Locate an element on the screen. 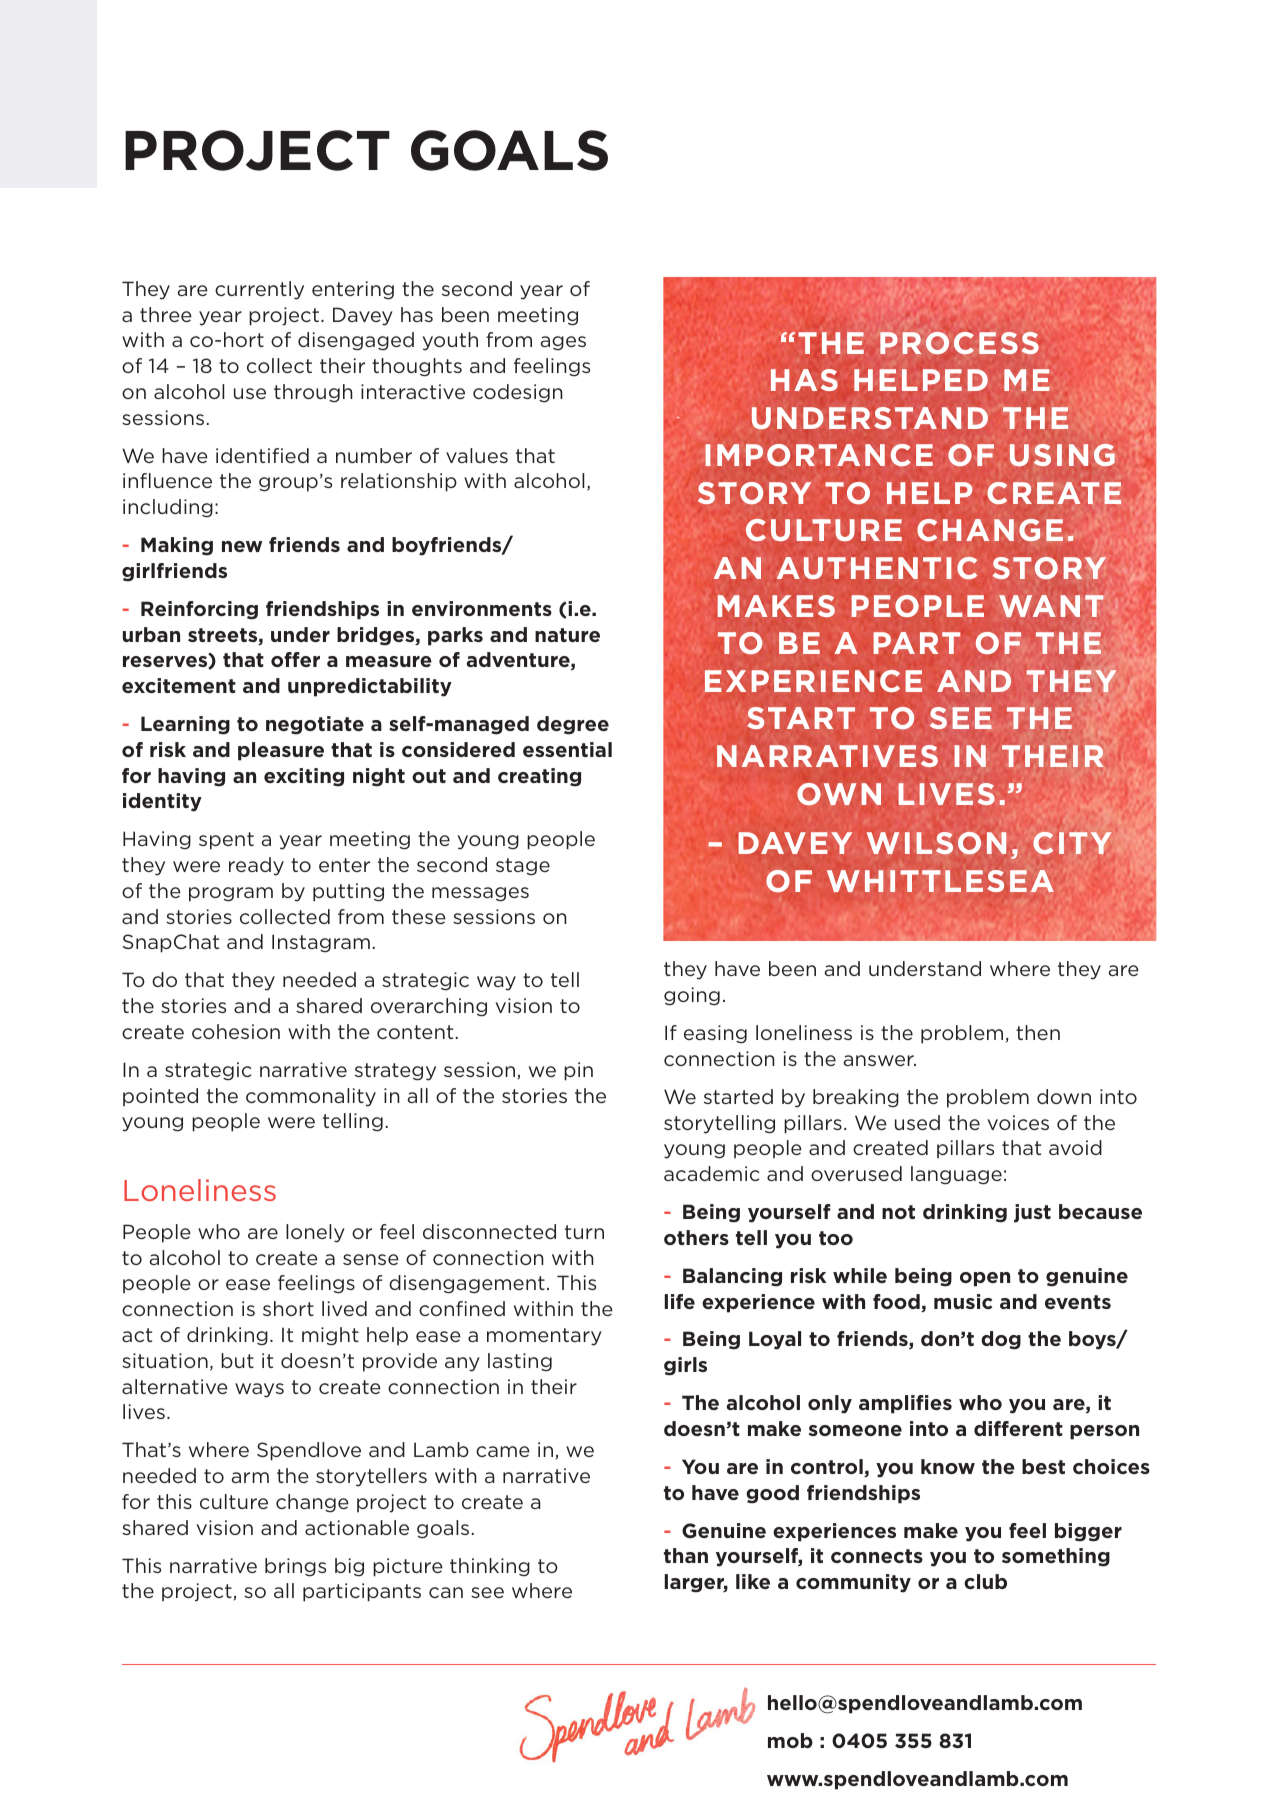 Image resolution: width=1278 pixels, height=1808 pixels. youth is located at coordinates (450, 341).
